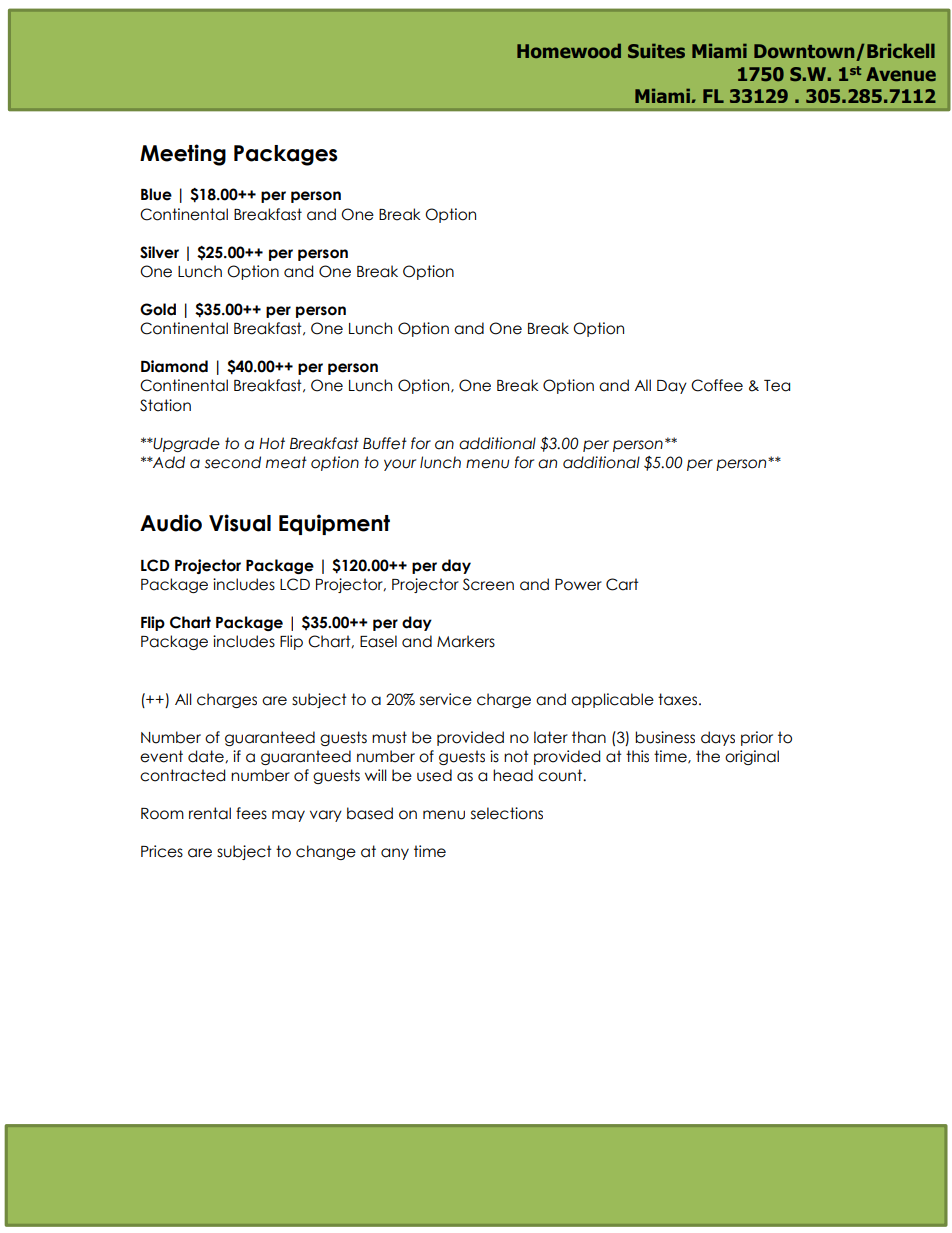  What do you see at coordinates (752, 757) in the screenshot?
I see `original` at bounding box center [752, 757].
